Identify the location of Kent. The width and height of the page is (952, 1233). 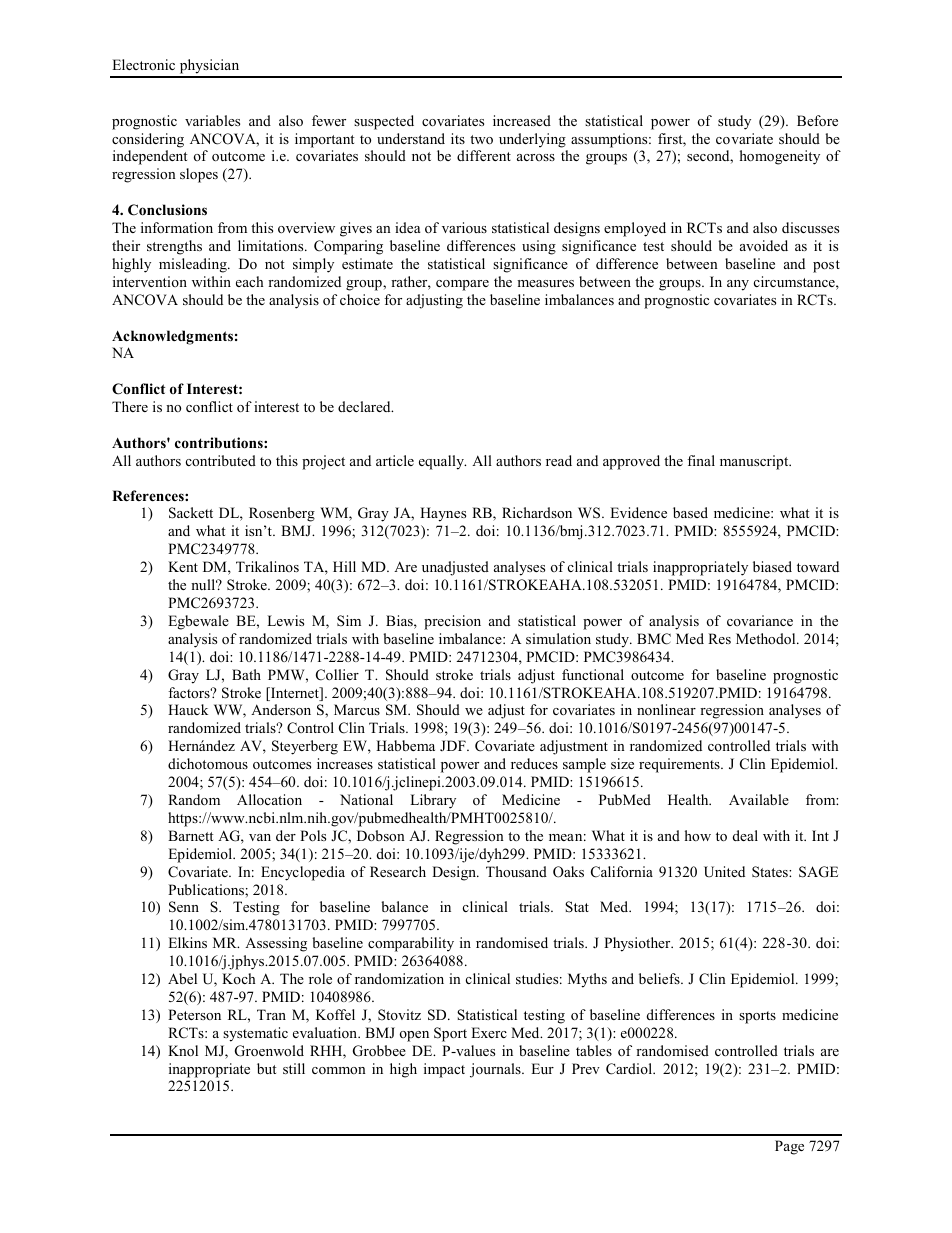
(183, 566).
